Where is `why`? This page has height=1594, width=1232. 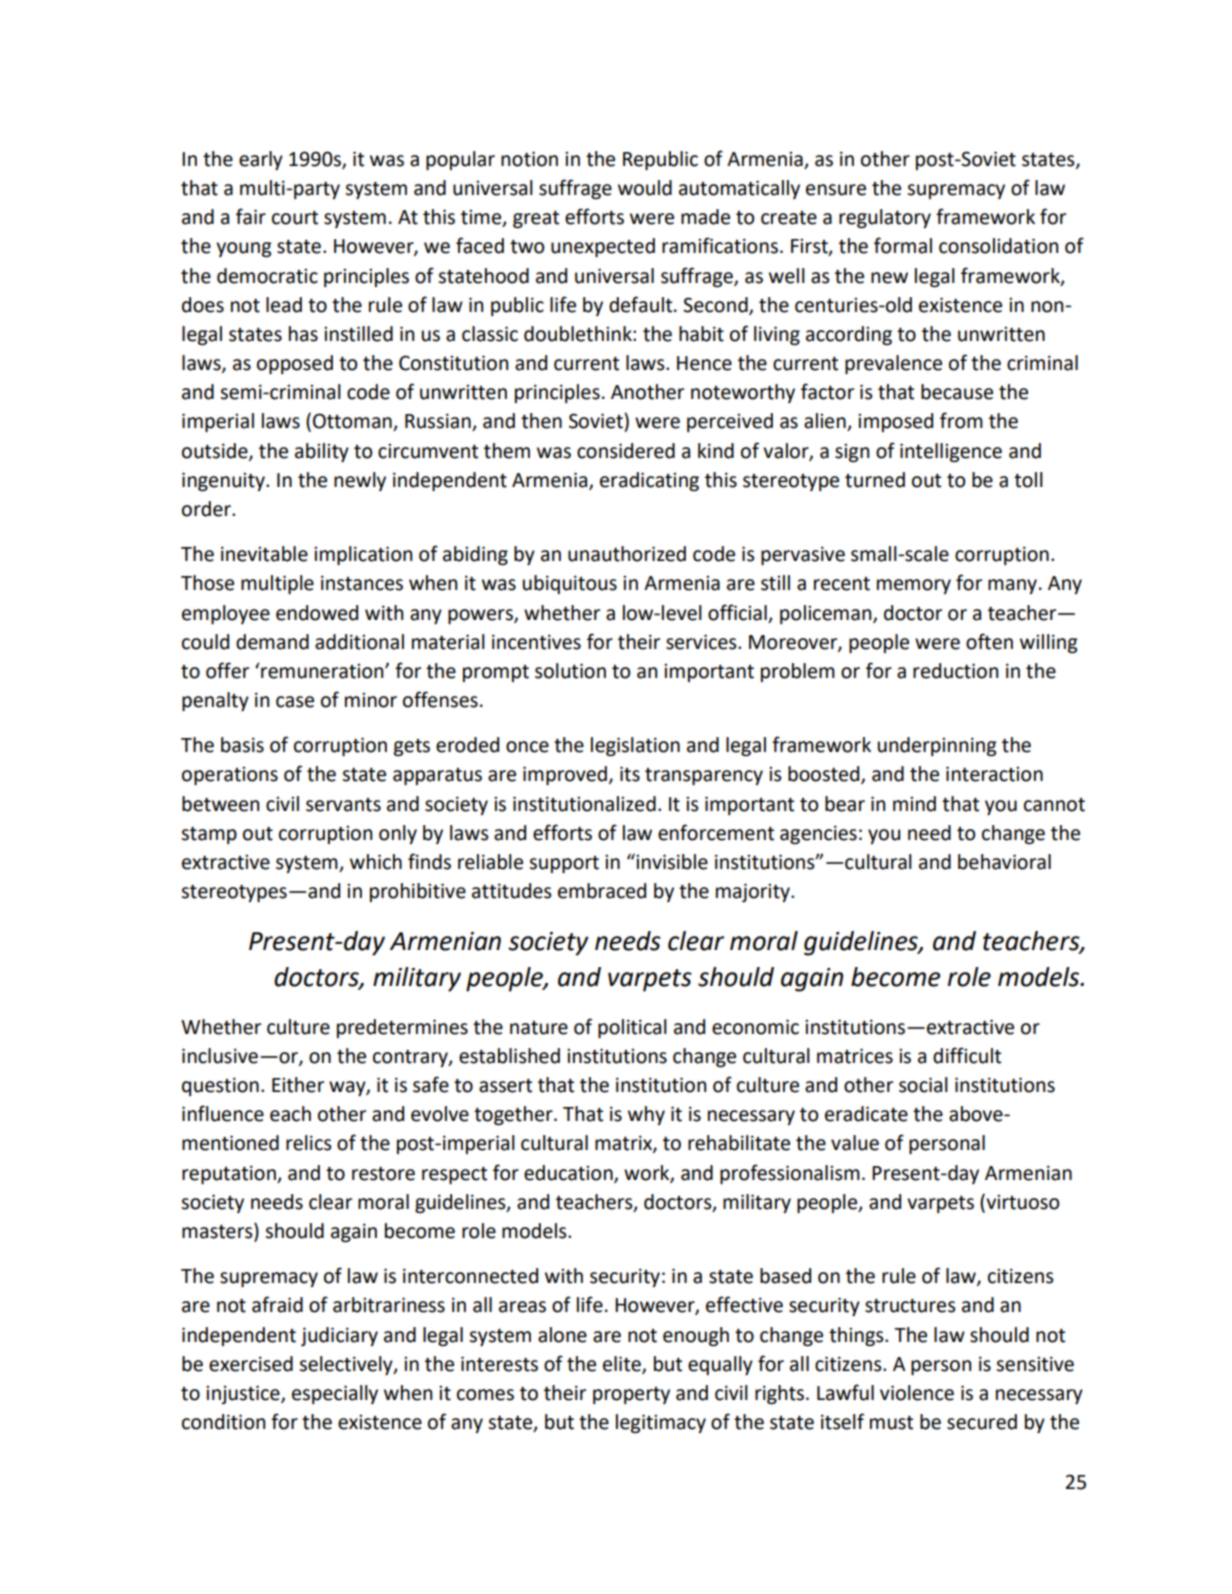 why is located at coordinates (646, 1115).
